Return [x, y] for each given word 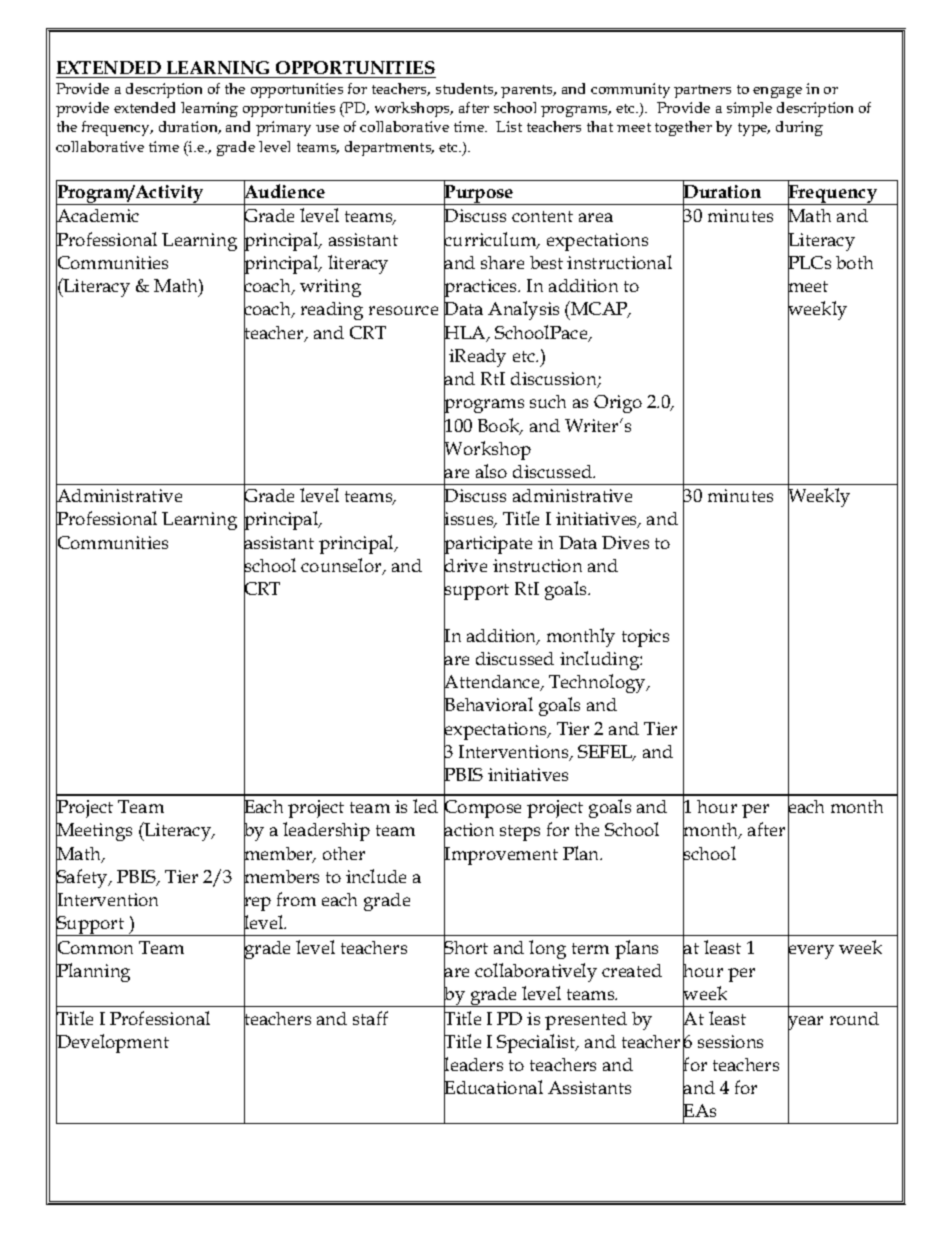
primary [283, 128]
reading [332, 311]
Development [112, 1044]
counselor [342, 566]
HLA [466, 333]
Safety [83, 879]
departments [389, 148]
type [754, 129]
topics [645, 638]
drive [465, 565]
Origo [618, 404]
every [811, 952]
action [469, 831]
